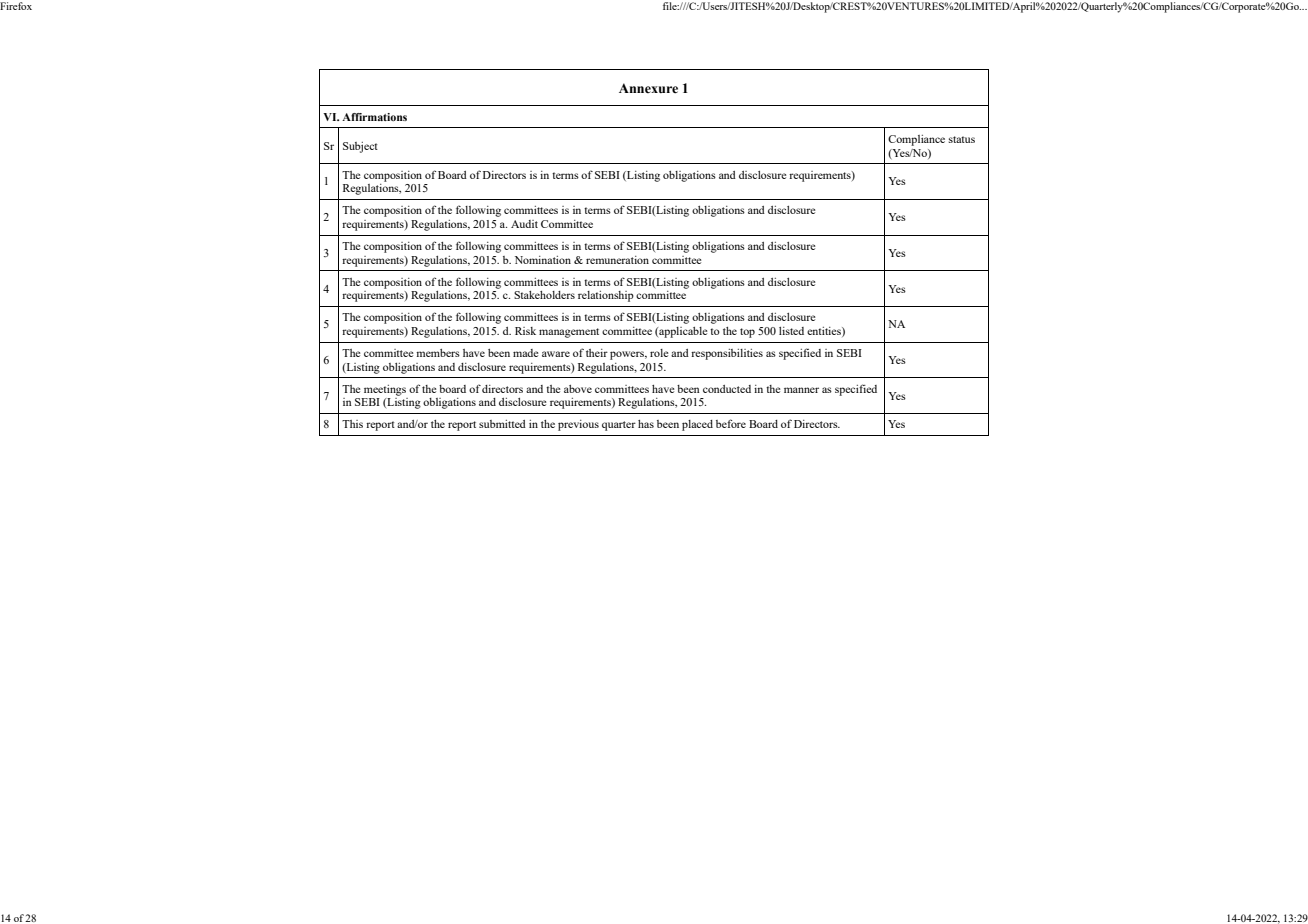  I want to click on This, so click(352, 424).
